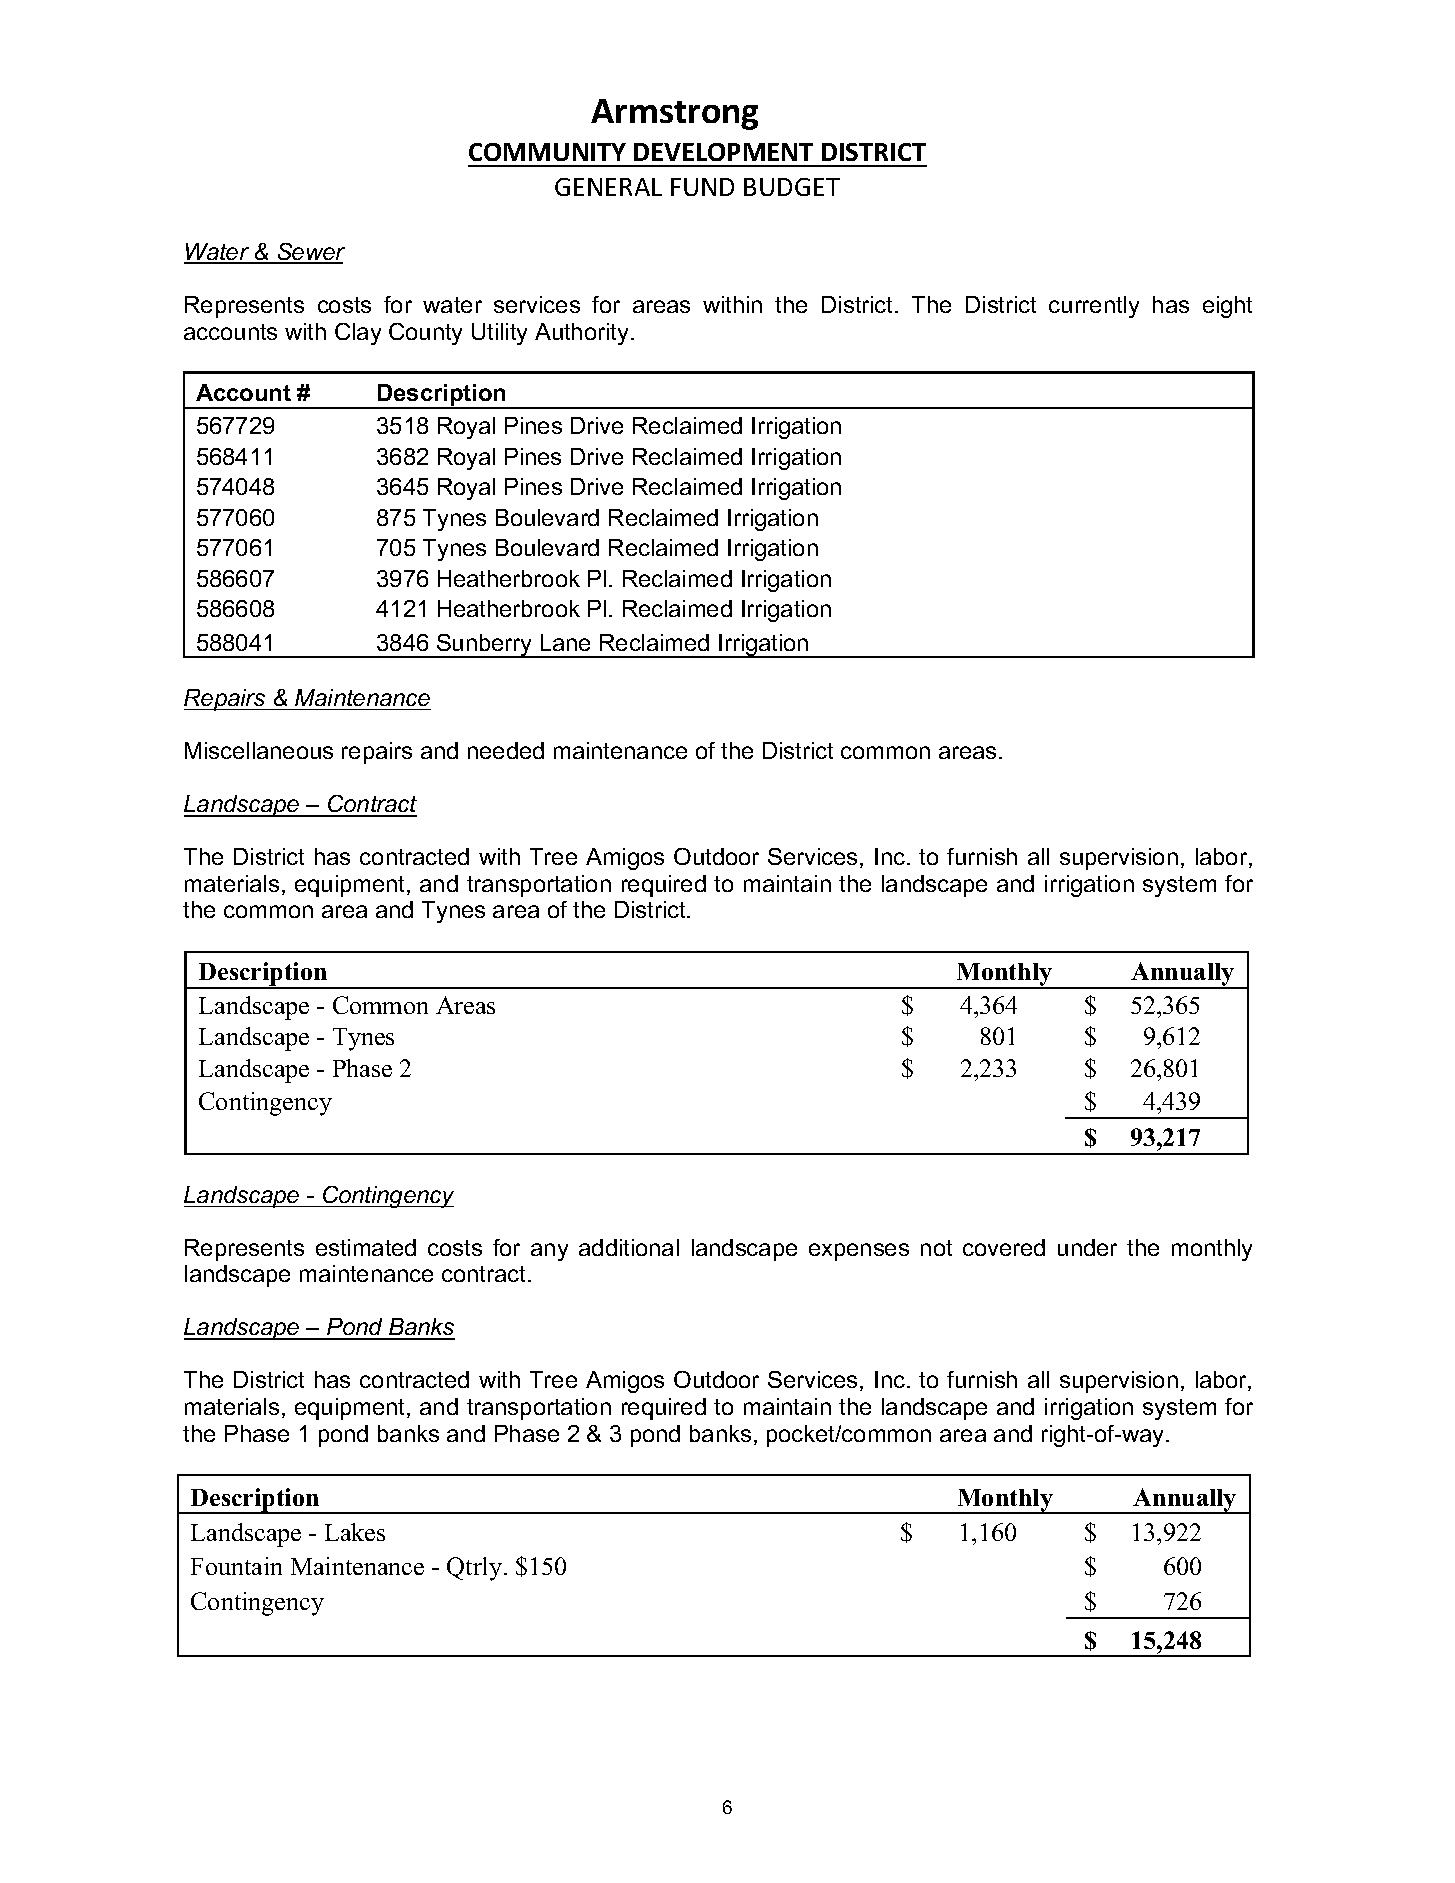  I want to click on currently, so click(1094, 307).
